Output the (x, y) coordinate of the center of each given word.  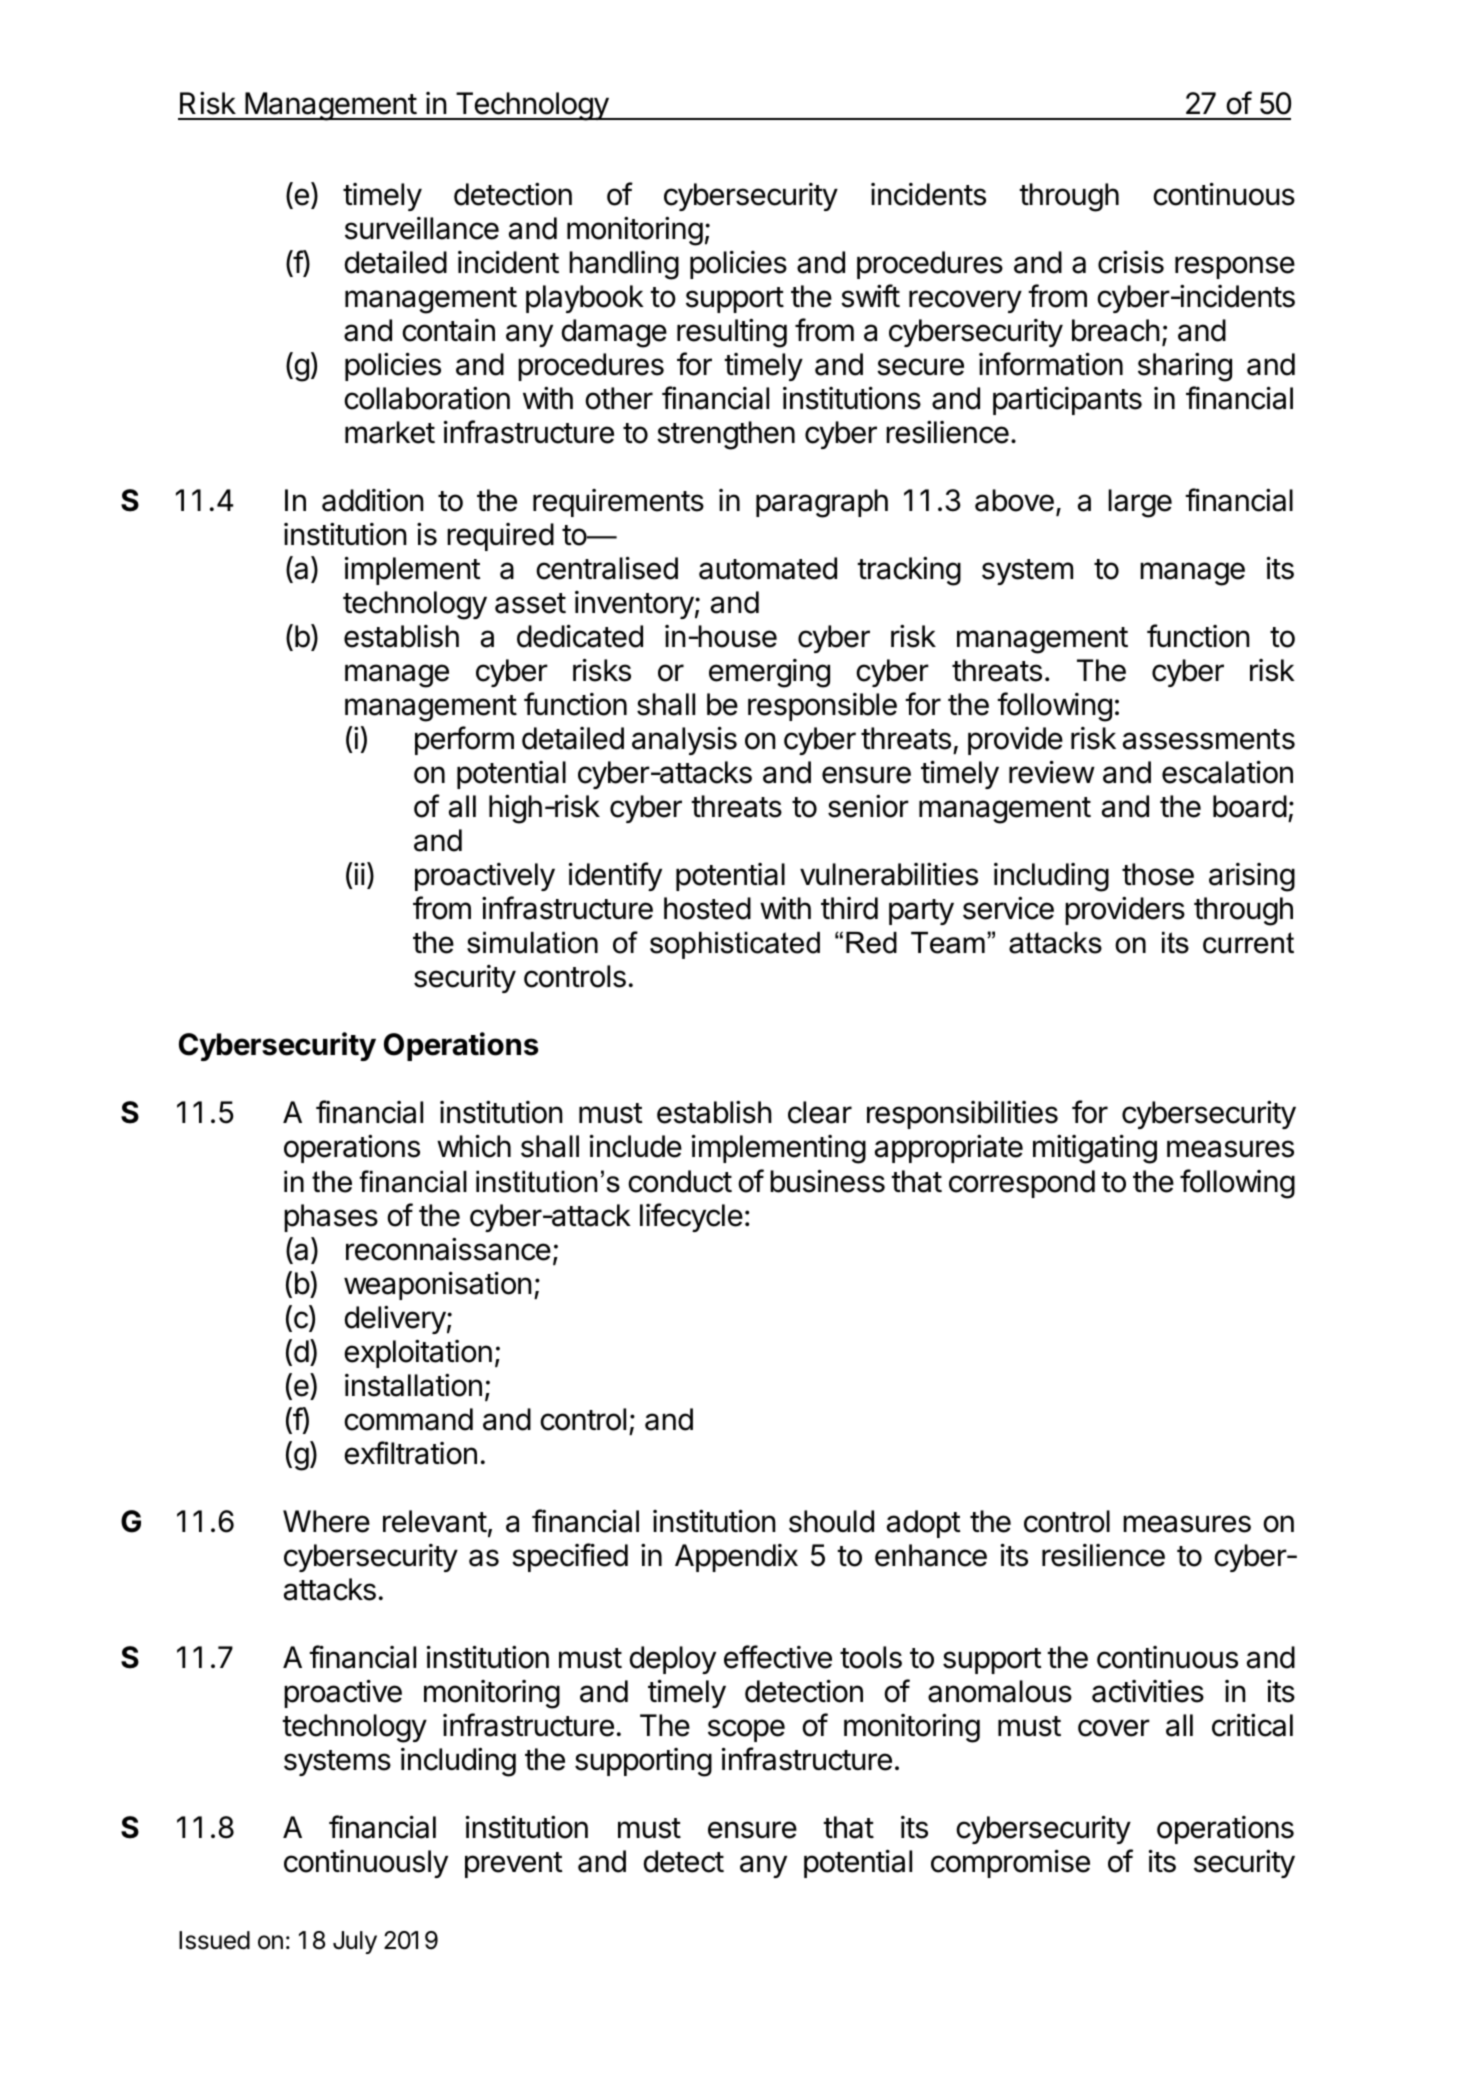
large (1140, 503)
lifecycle (691, 1217)
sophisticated (735, 945)
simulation (532, 943)
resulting (732, 333)
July (355, 1942)
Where (326, 1521)
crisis (1131, 262)
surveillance (422, 228)
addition (373, 500)
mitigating (1095, 1149)
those (1158, 874)
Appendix (736, 1558)
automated (768, 568)
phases (331, 1218)
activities (1148, 1691)
